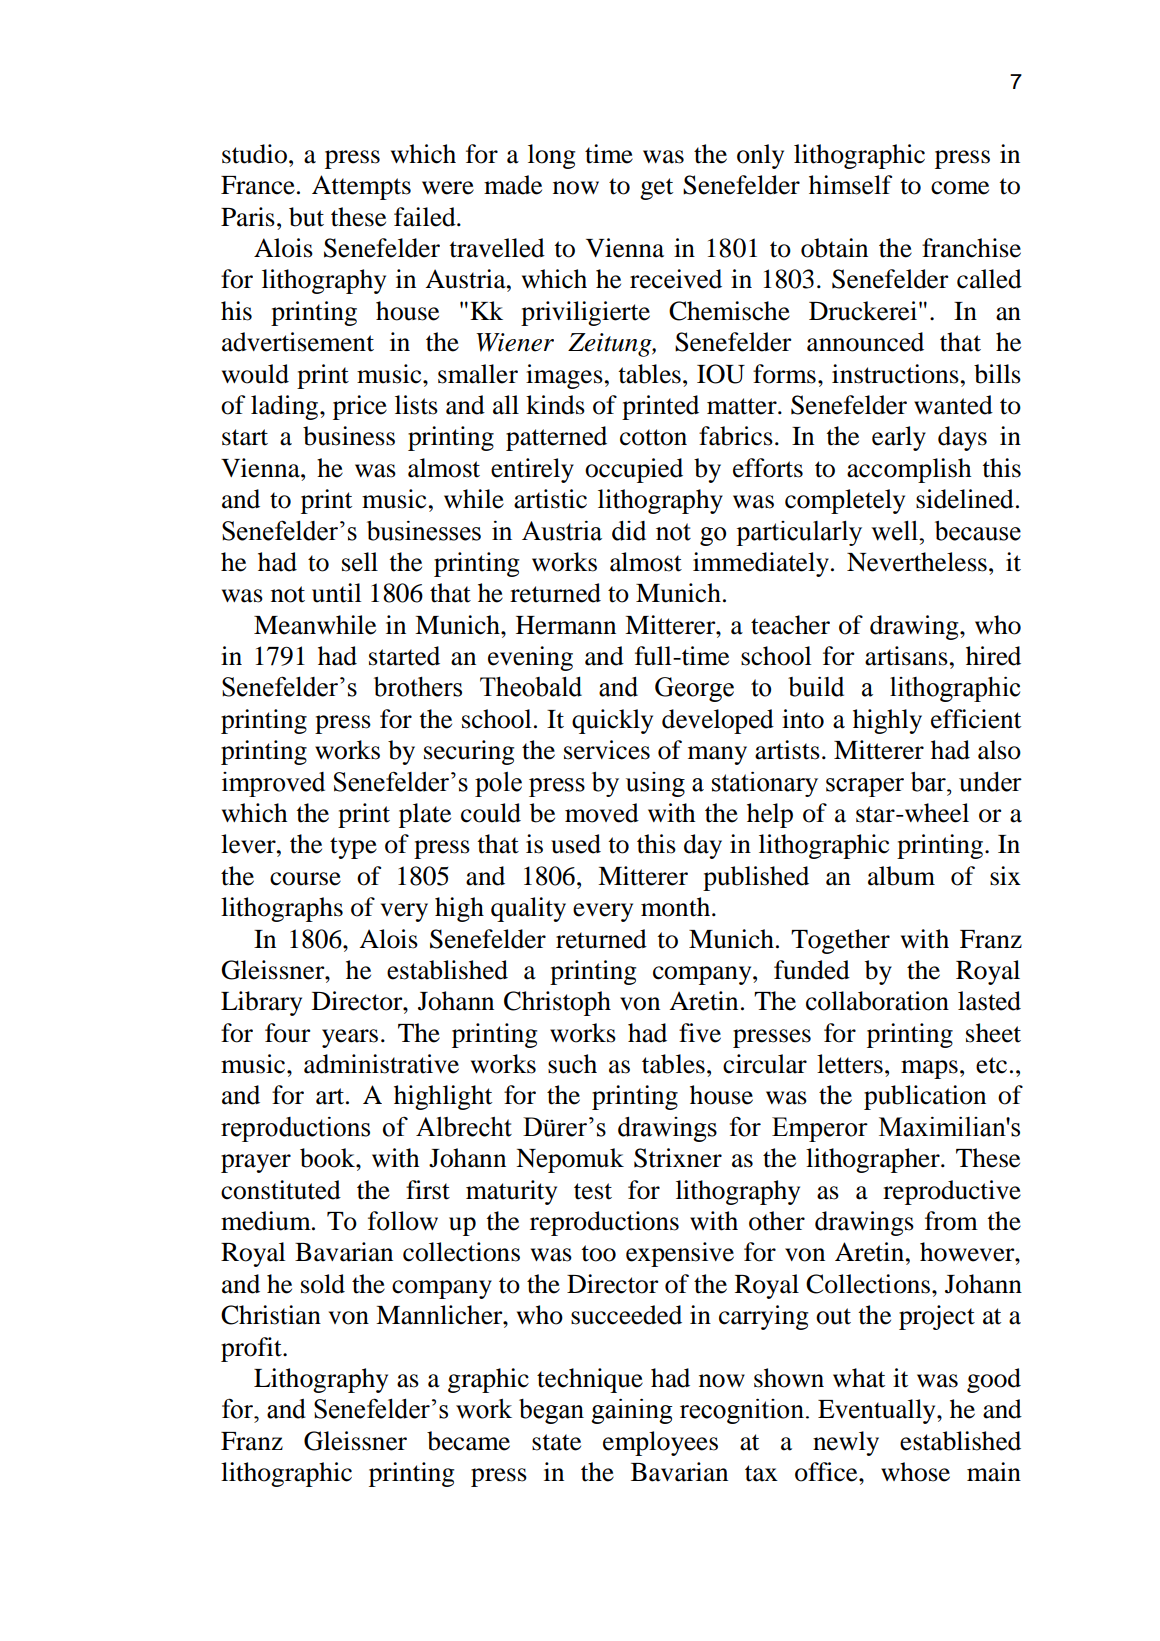 This document has height=1641, width=1160. What do you see at coordinates (353, 848) in the document?
I see `type` at bounding box center [353, 848].
